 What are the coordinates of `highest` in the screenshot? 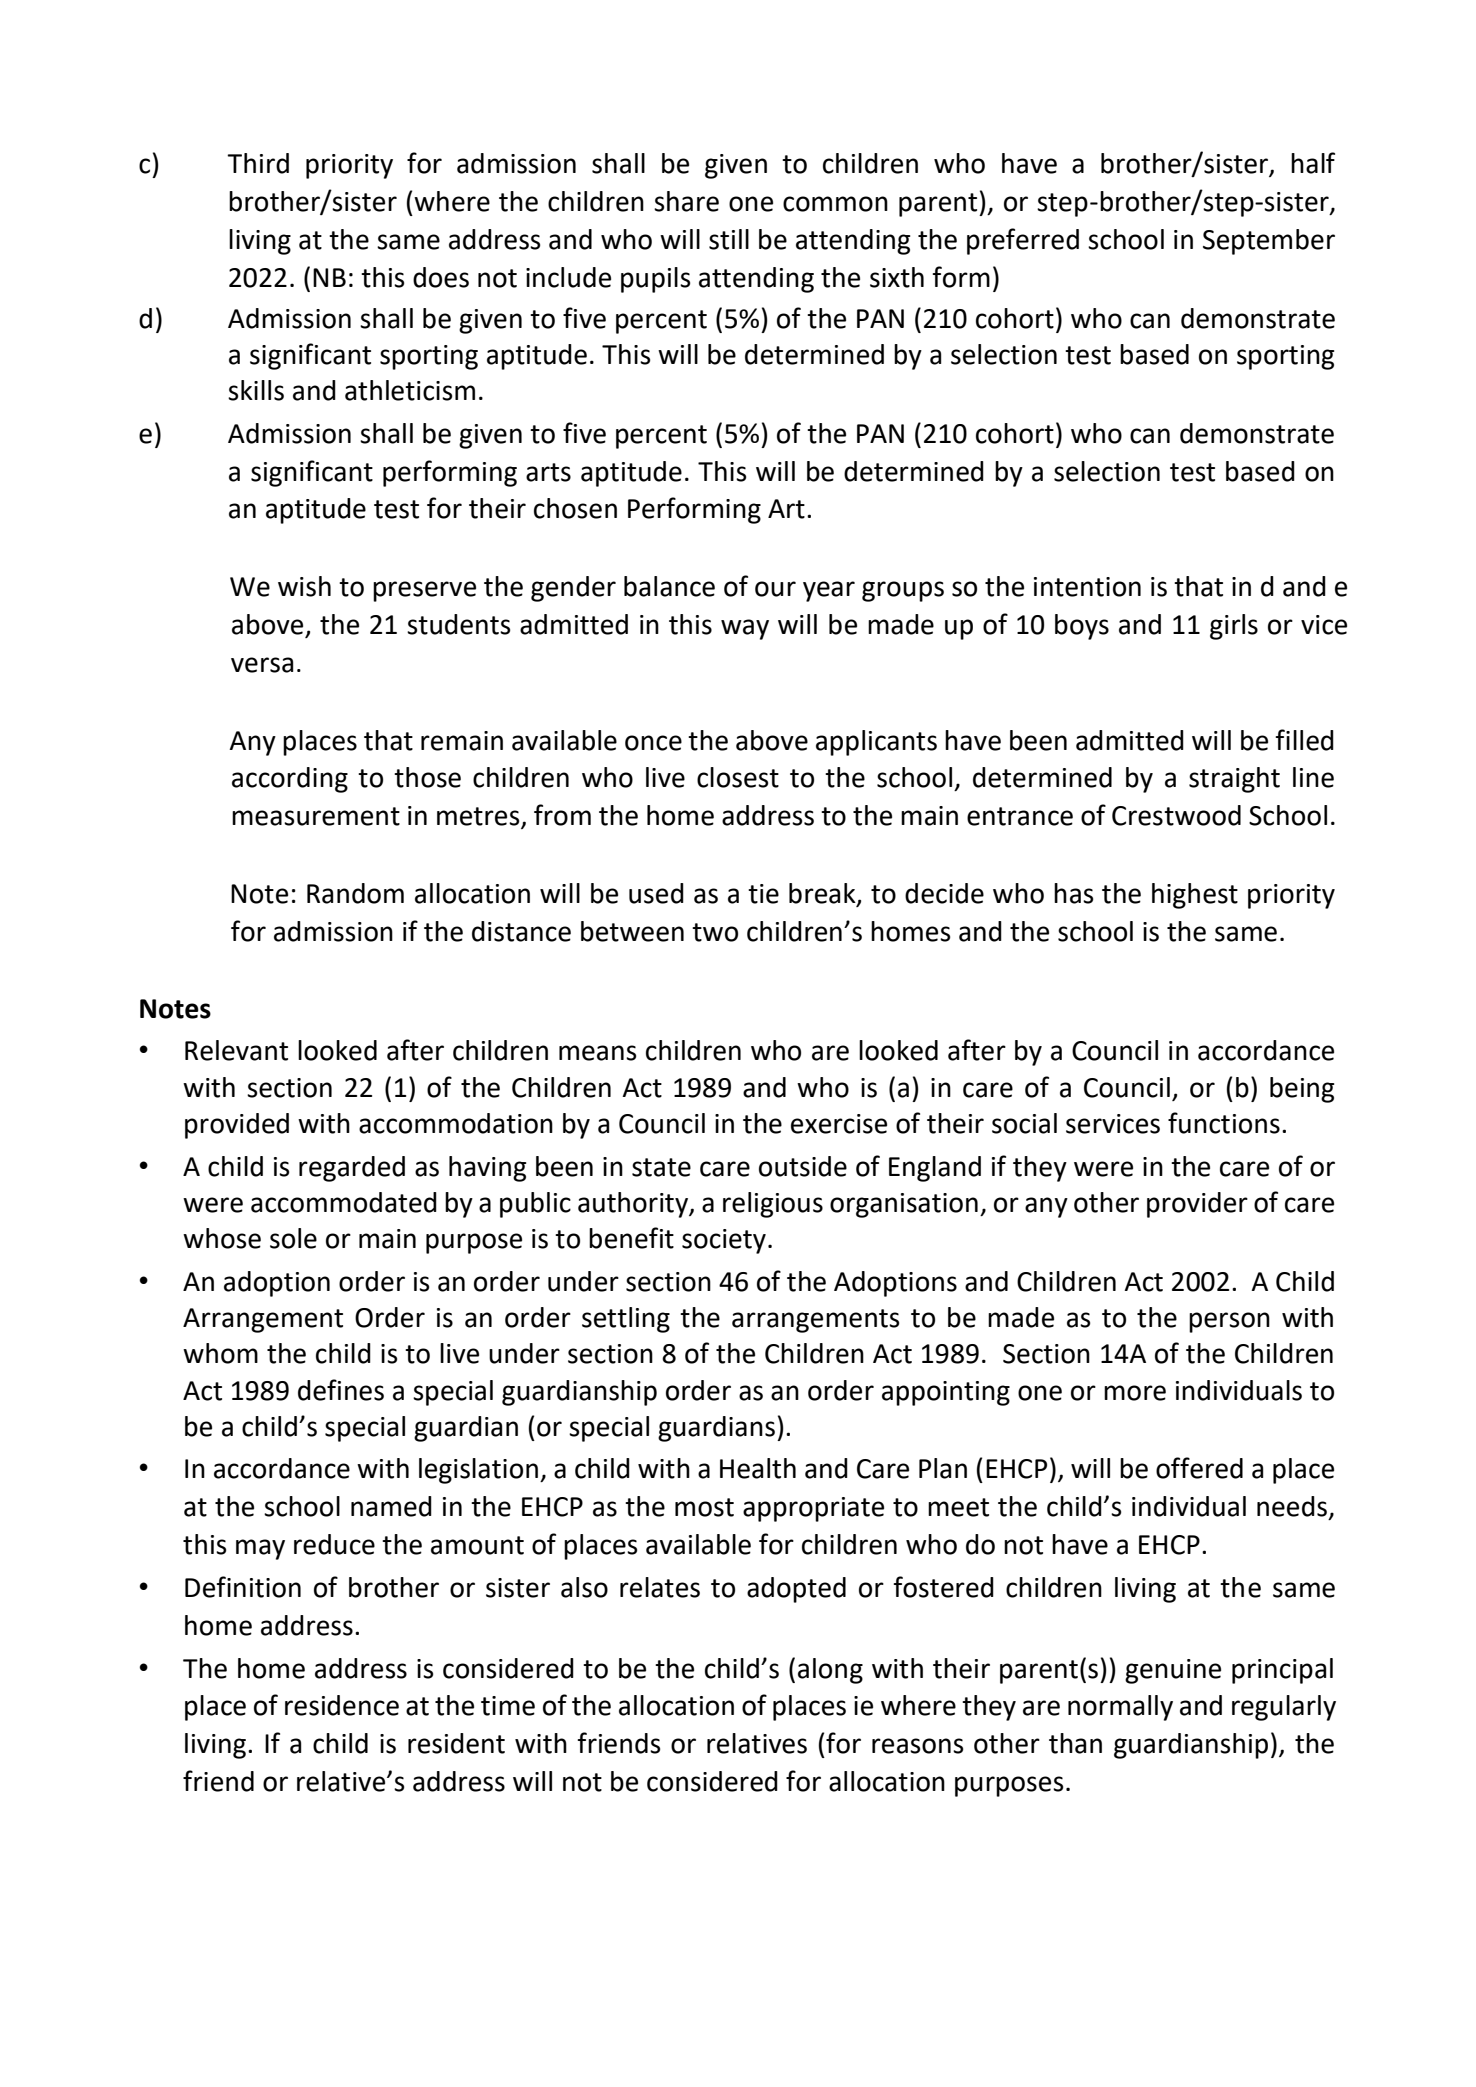 It's located at (1195, 896).
